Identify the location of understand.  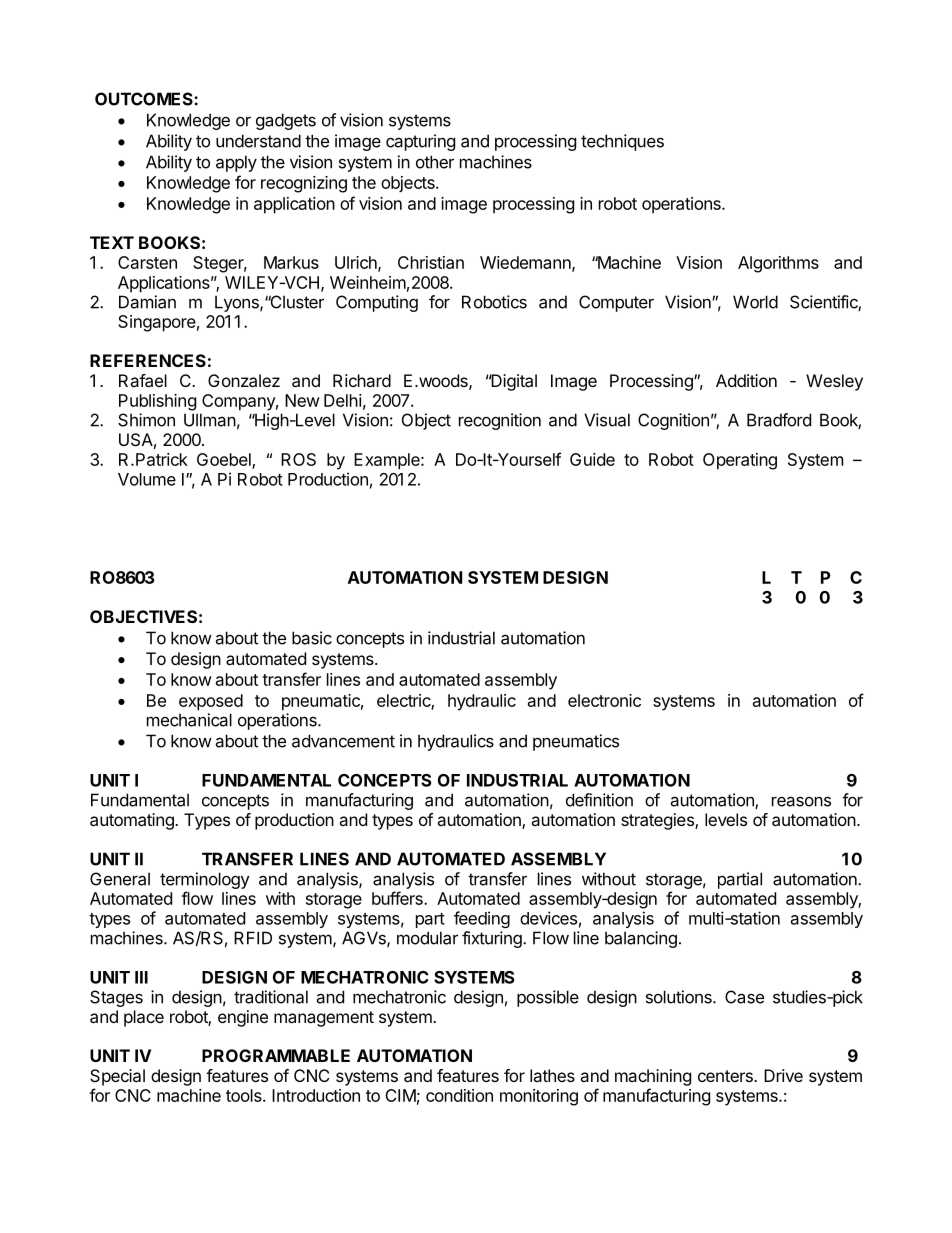
(258, 141).
